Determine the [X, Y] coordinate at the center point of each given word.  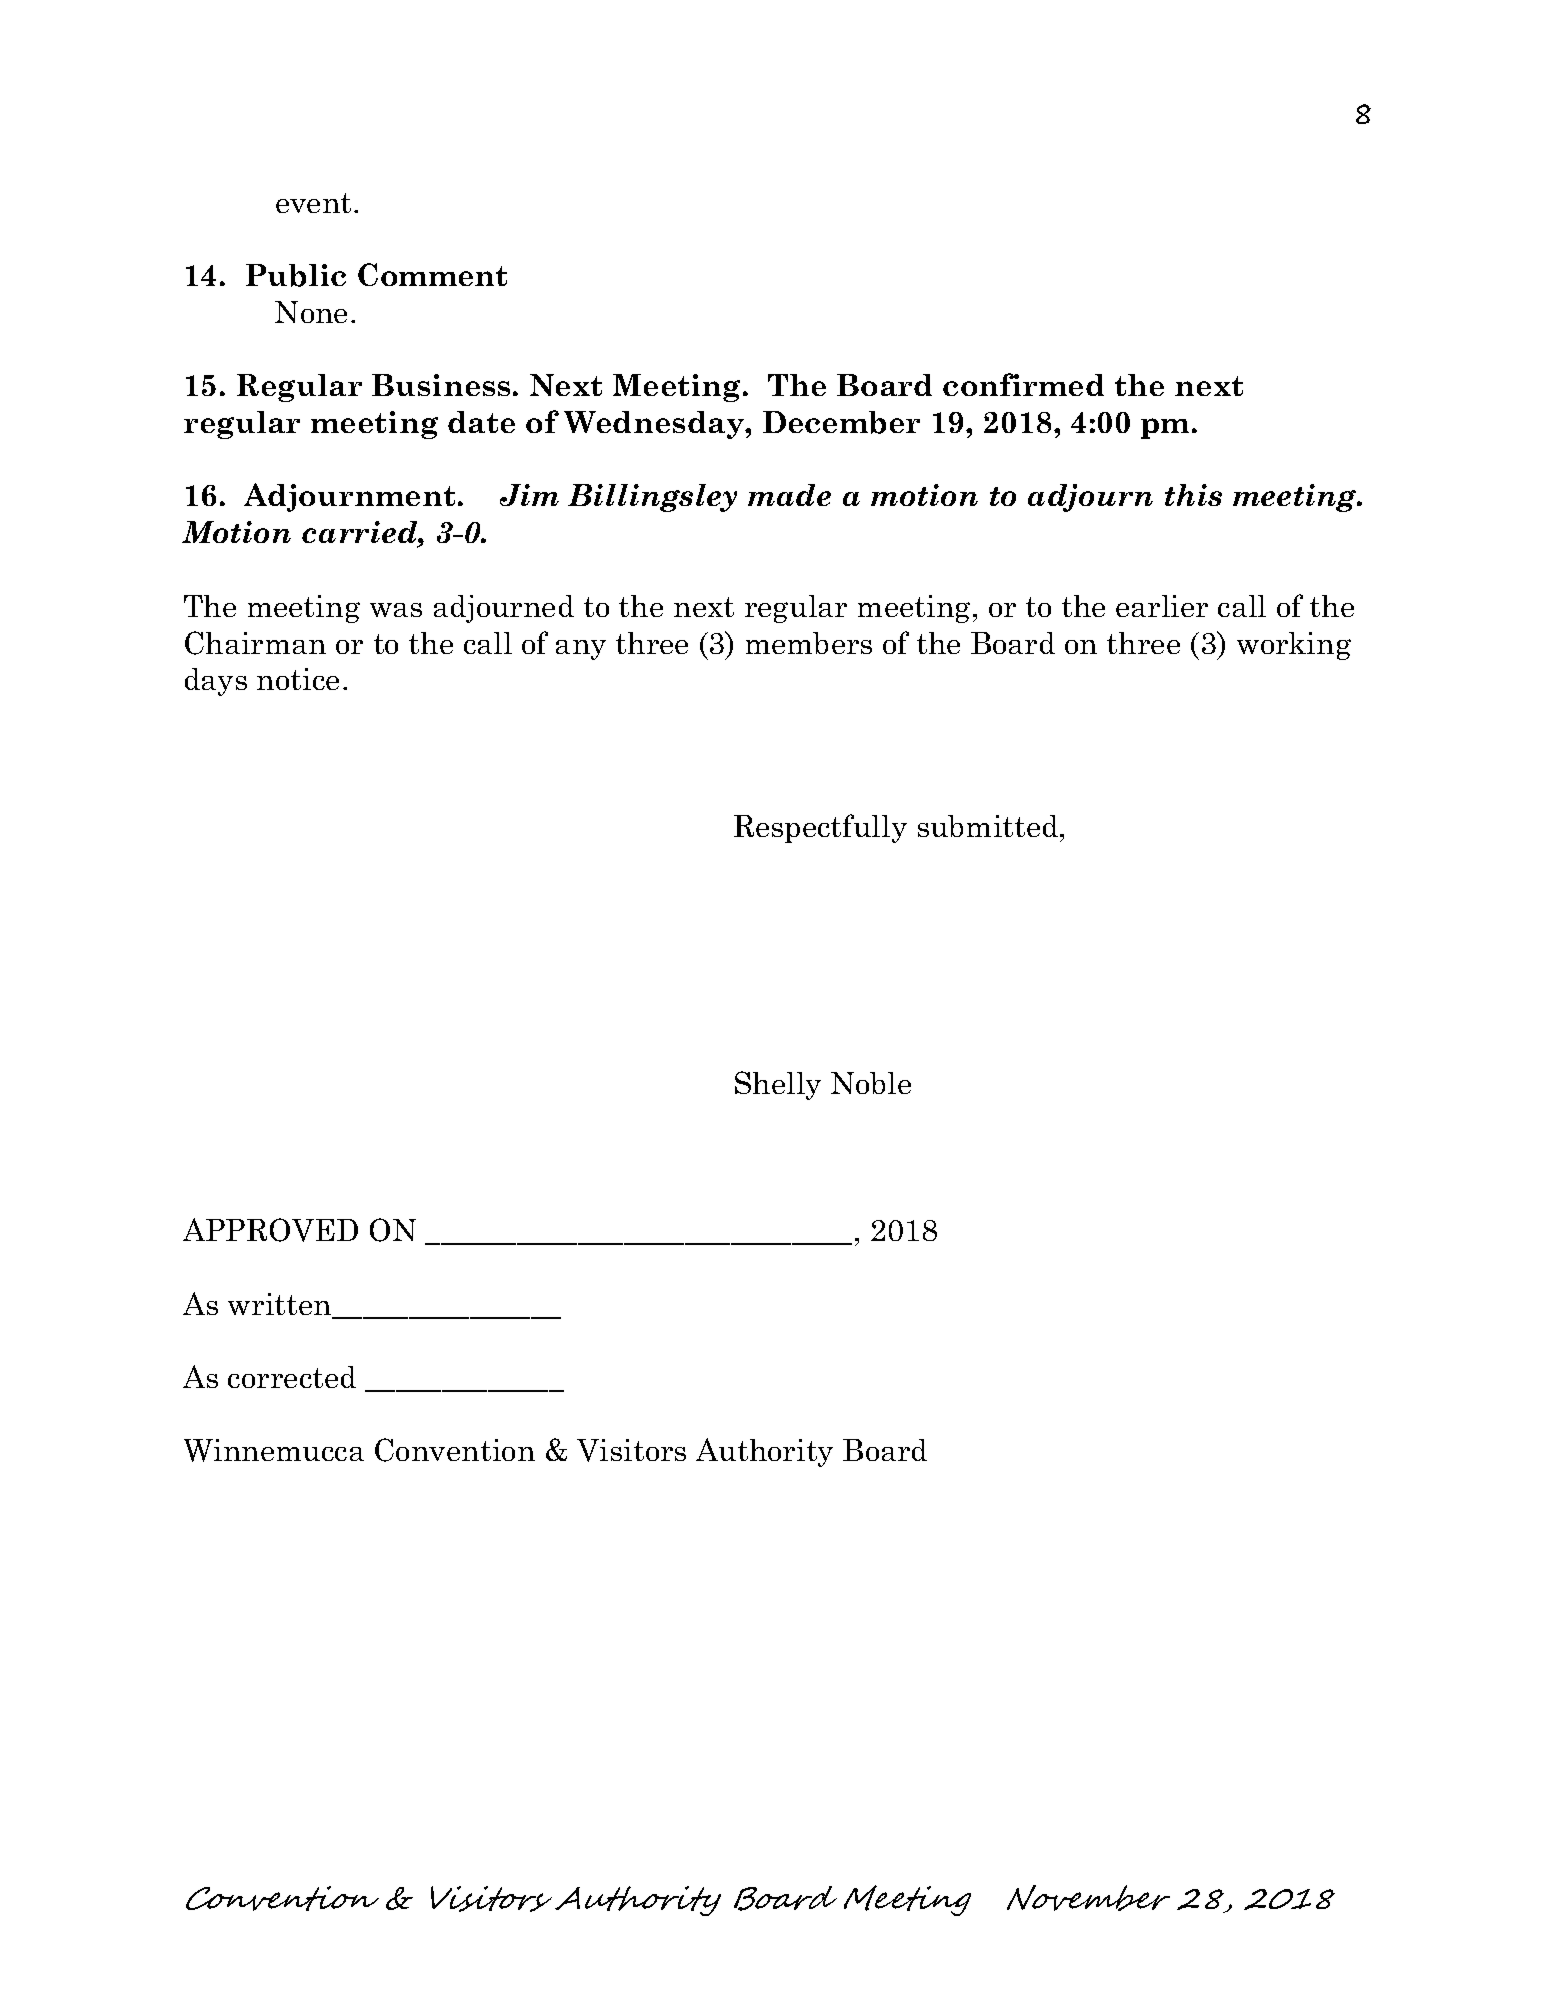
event [313, 203]
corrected [292, 1377]
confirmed [1023, 384]
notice [298, 679]
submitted [989, 826]
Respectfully [820, 828]
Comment [432, 274]
